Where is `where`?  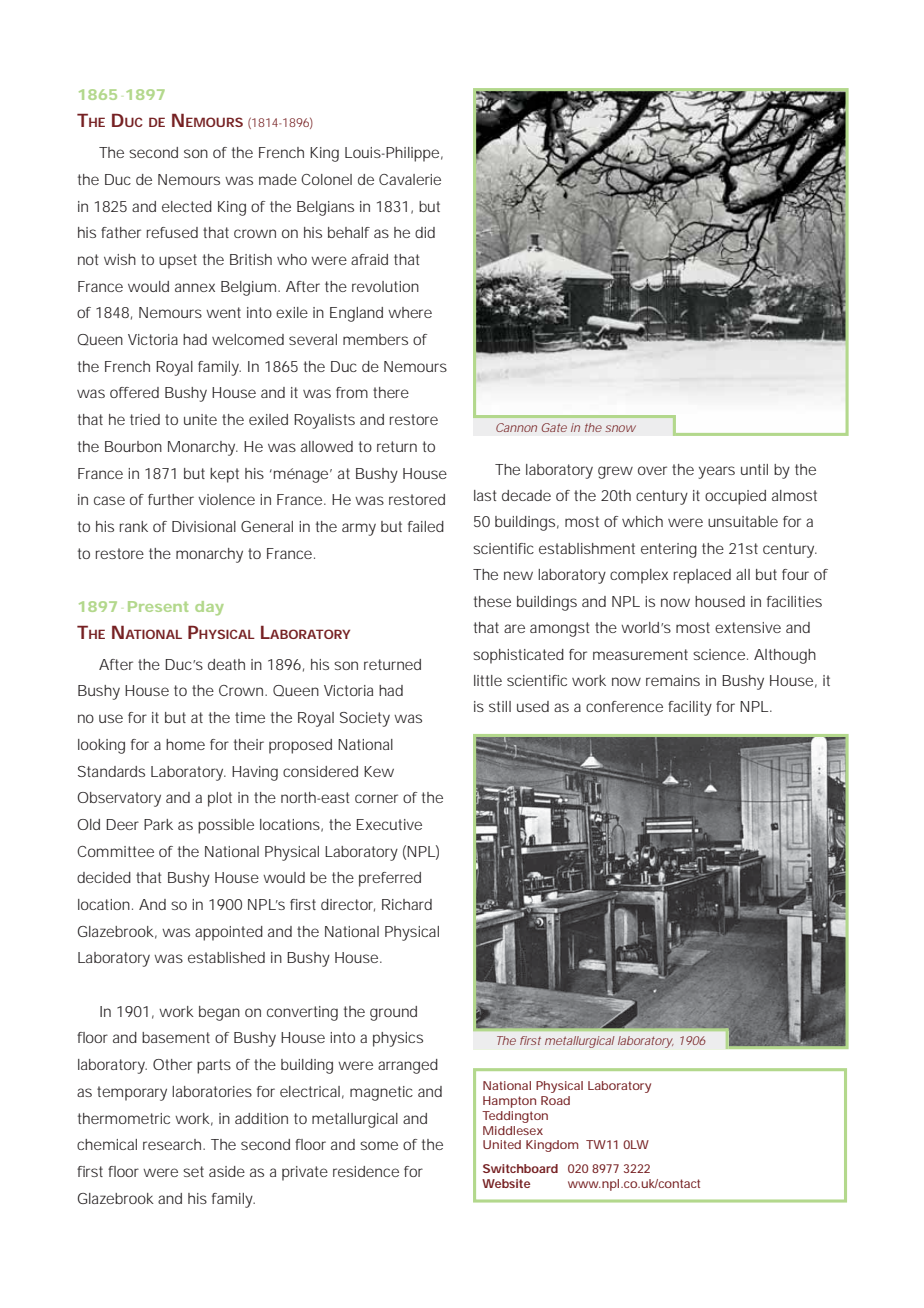 where is located at coordinates (410, 312).
